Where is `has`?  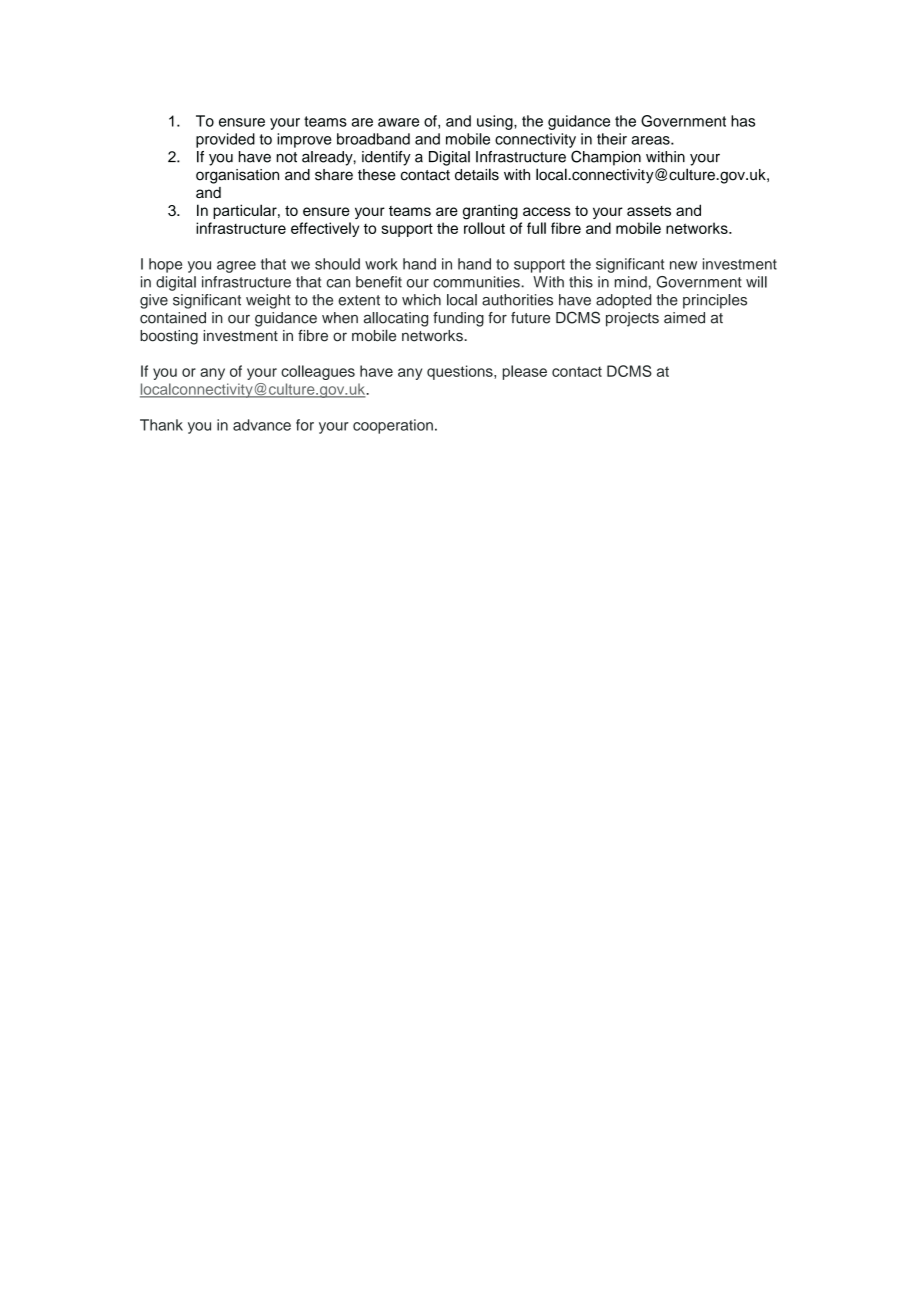
has is located at coordinates (743, 121).
